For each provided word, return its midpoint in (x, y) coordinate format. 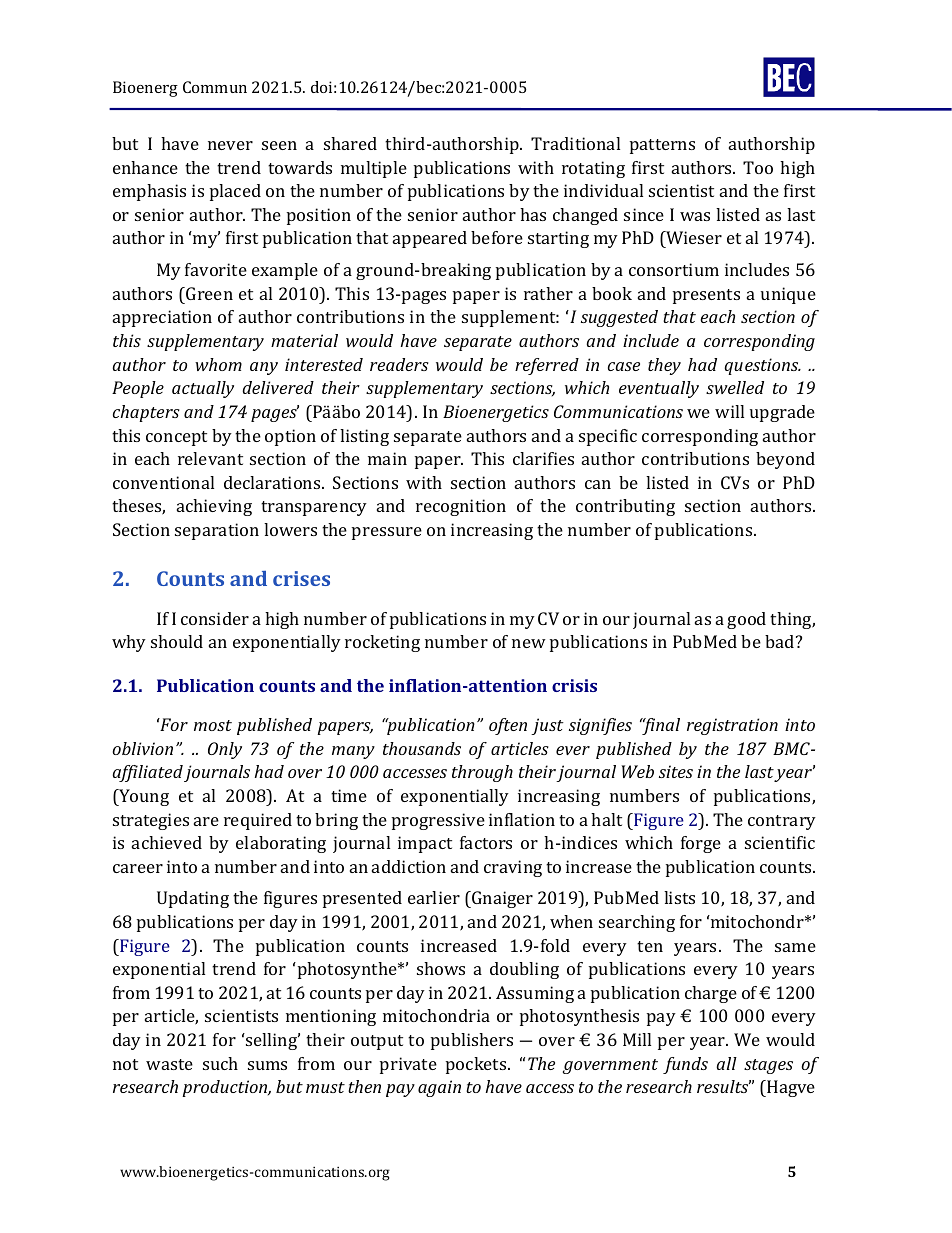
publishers (472, 1041)
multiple (374, 169)
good (746, 620)
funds (685, 1065)
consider (215, 618)
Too (758, 167)
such (220, 1063)
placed (235, 192)
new (529, 643)
